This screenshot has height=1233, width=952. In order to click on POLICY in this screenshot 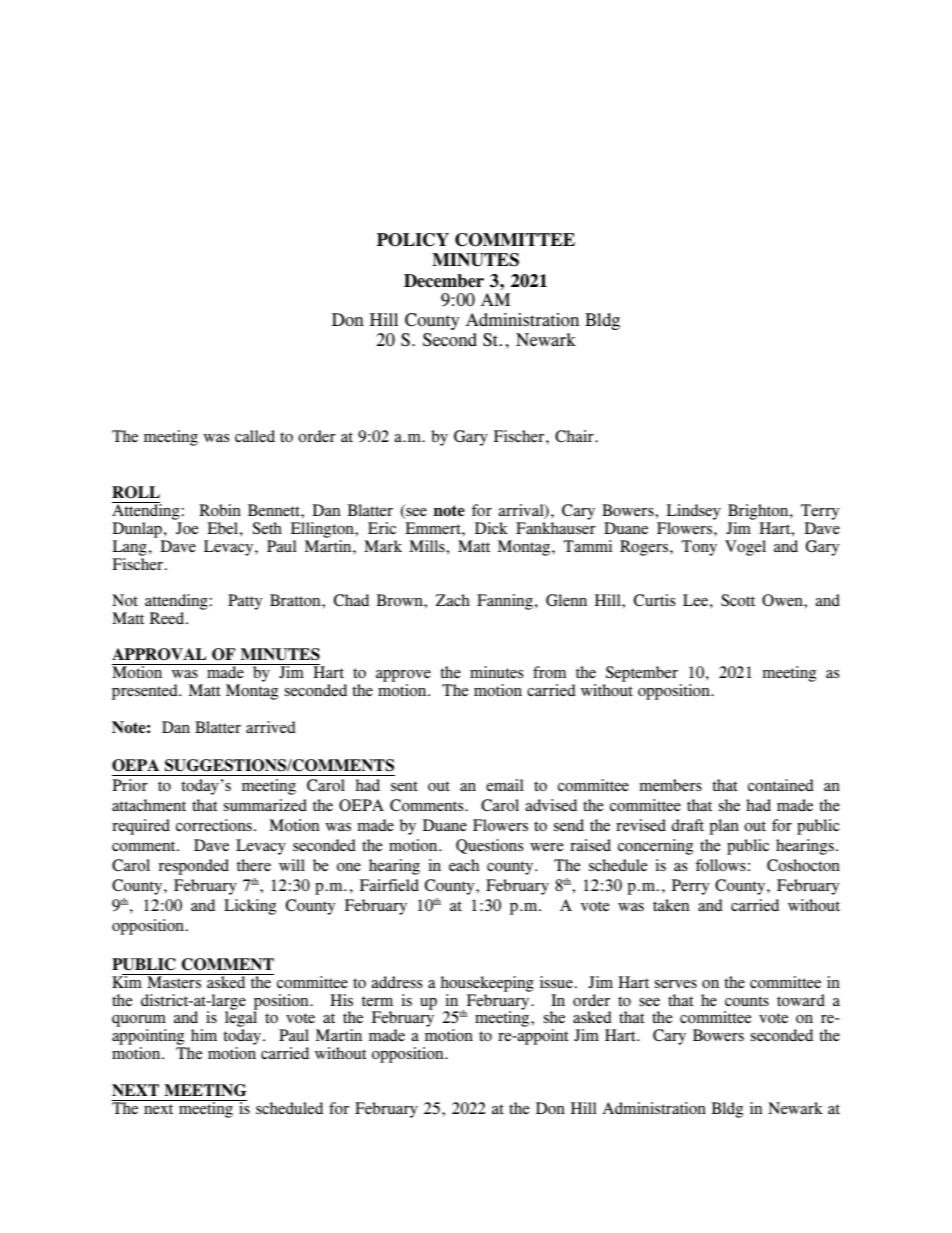, I will do `click(413, 240)`.
